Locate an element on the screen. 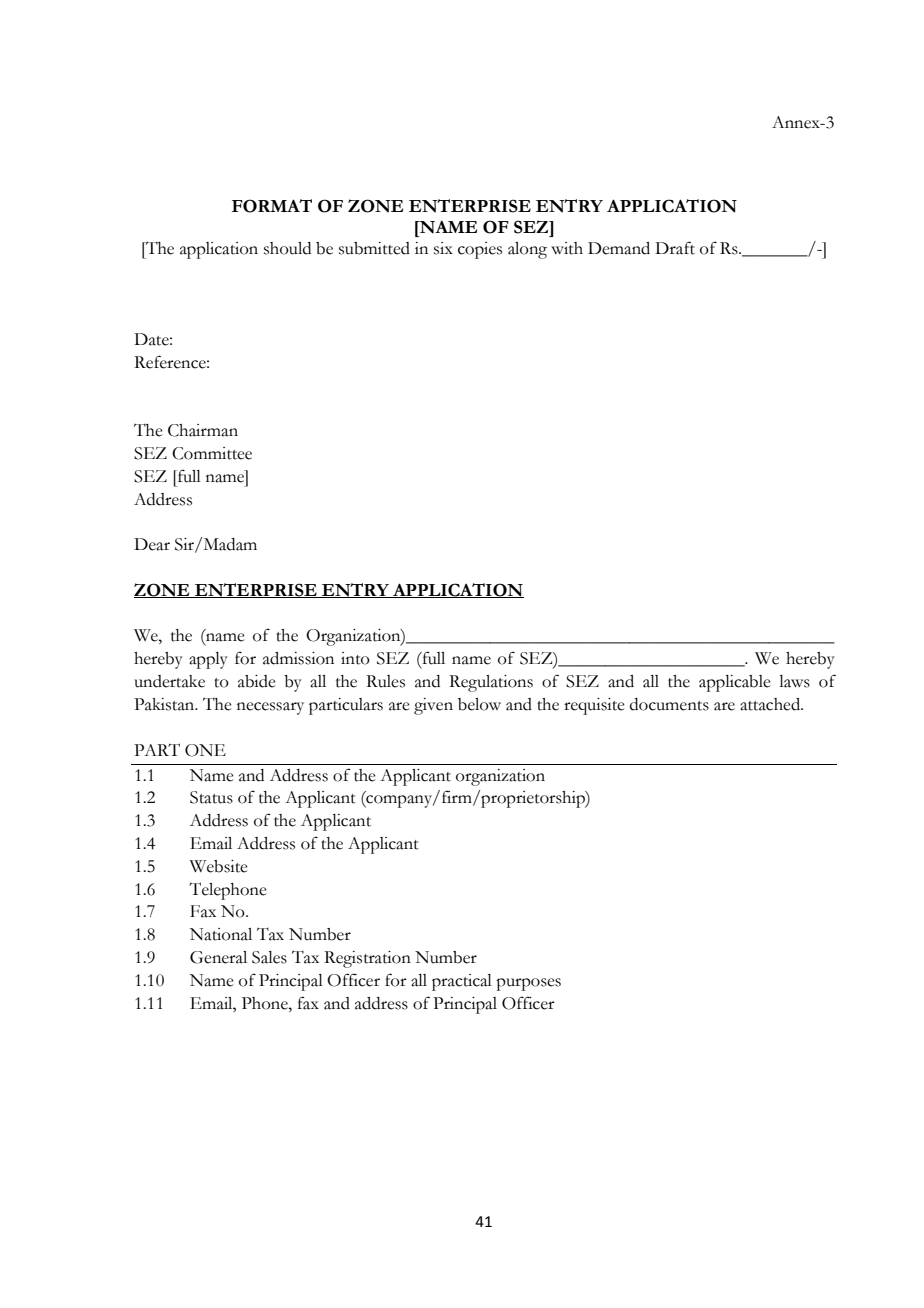 This screenshot has height=1308, width=924. FORMAT is located at coordinates (272, 206).
